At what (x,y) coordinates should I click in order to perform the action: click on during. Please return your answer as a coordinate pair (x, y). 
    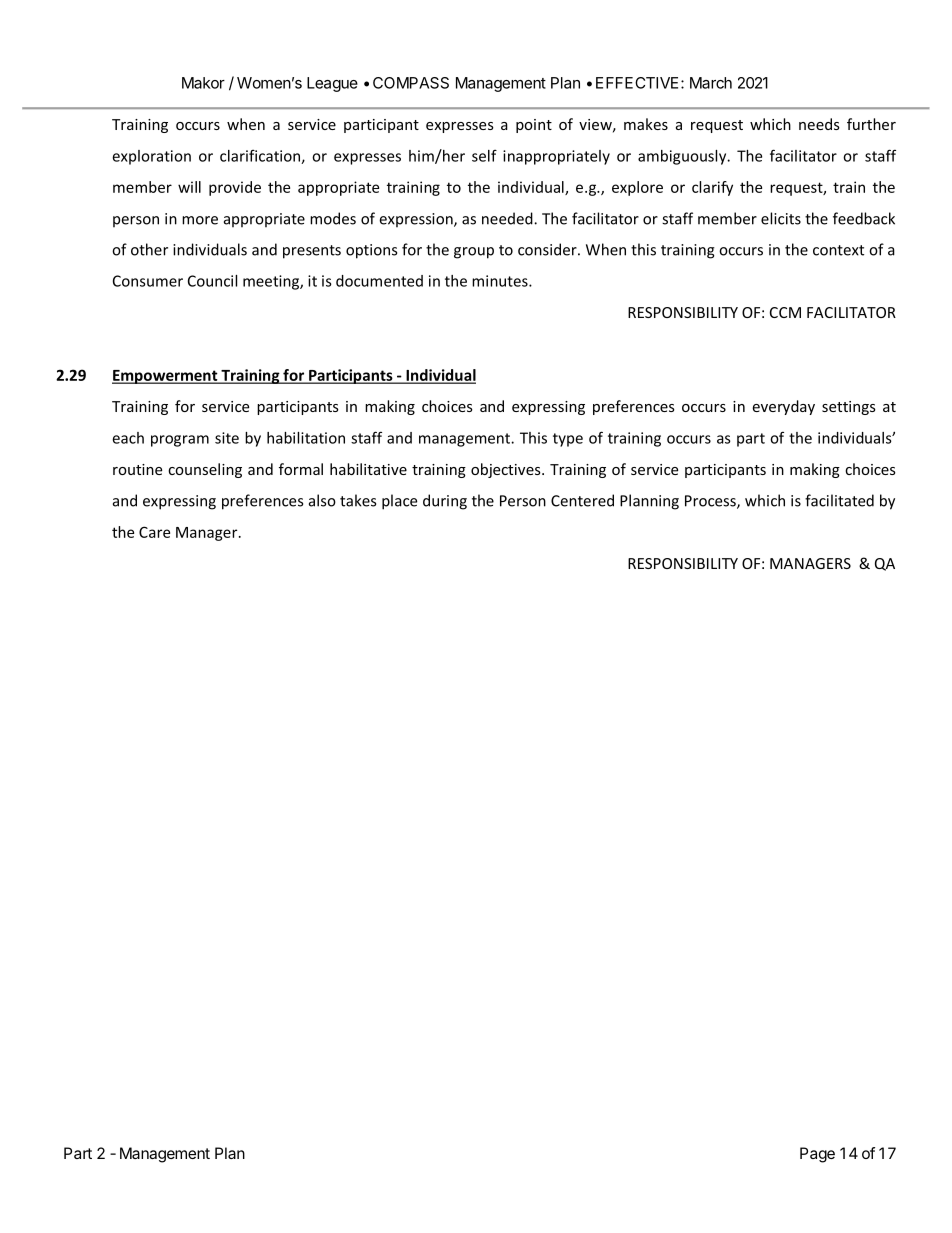
    Looking at the image, I should click on (445, 502).
